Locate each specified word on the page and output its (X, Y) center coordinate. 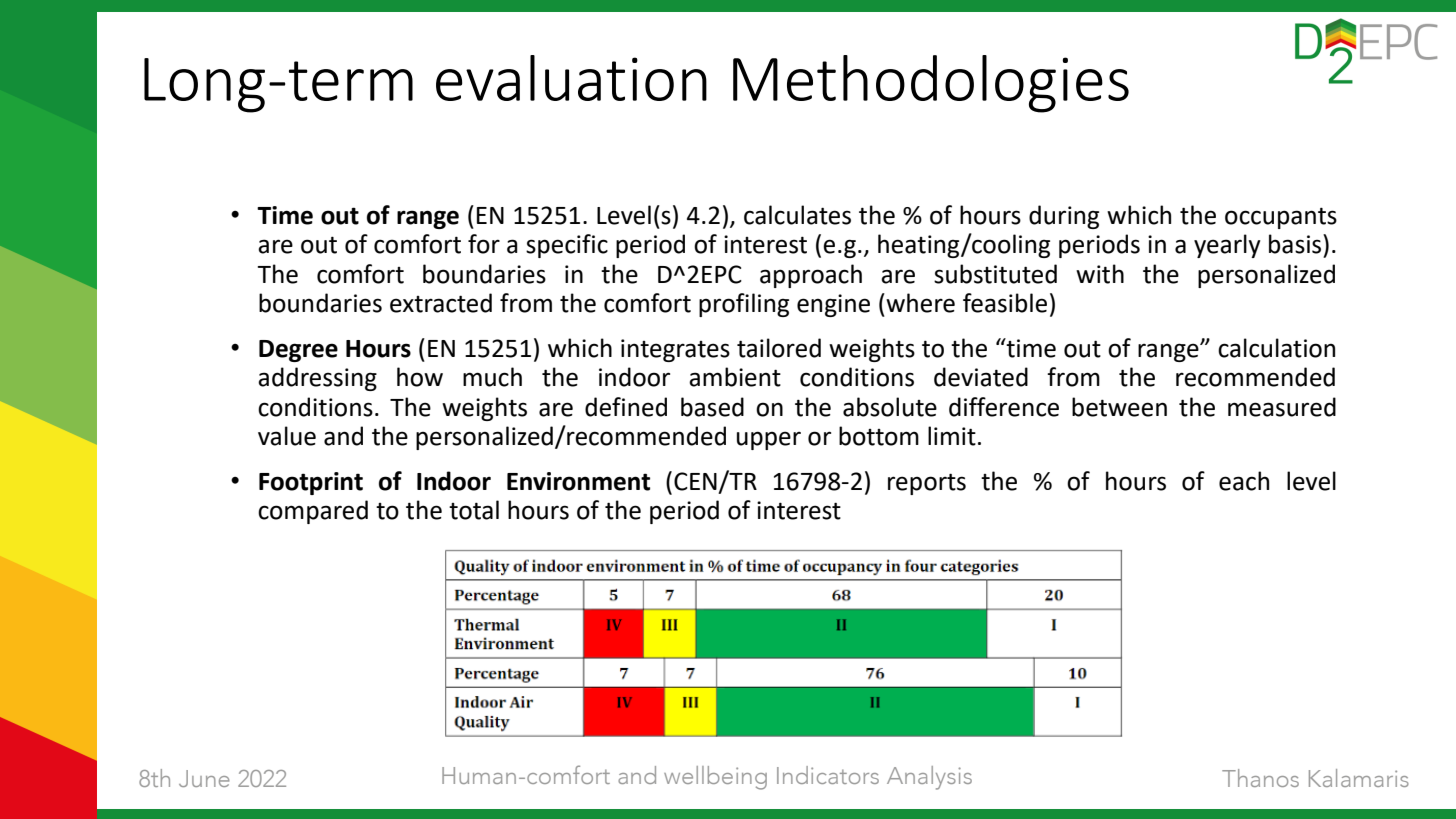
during (1064, 217)
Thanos (1260, 778)
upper (769, 440)
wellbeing (715, 778)
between (1119, 407)
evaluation (571, 78)
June (204, 778)
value (287, 436)
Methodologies (931, 84)
